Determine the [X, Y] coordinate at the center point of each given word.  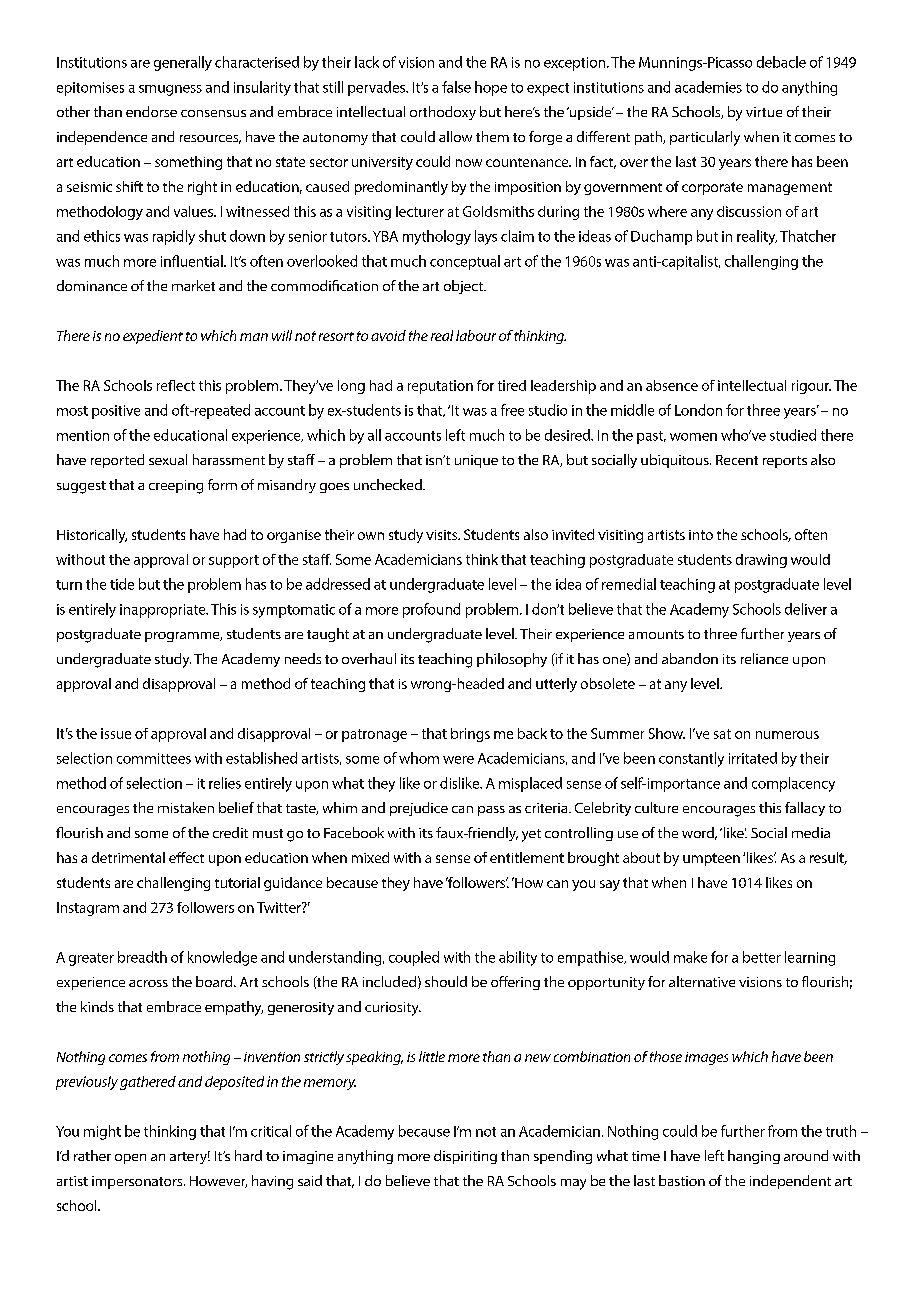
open [130, 1159]
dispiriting [465, 1157]
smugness [170, 90]
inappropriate [164, 611]
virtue [764, 112]
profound [431, 610]
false [456, 87]
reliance [764, 658]
